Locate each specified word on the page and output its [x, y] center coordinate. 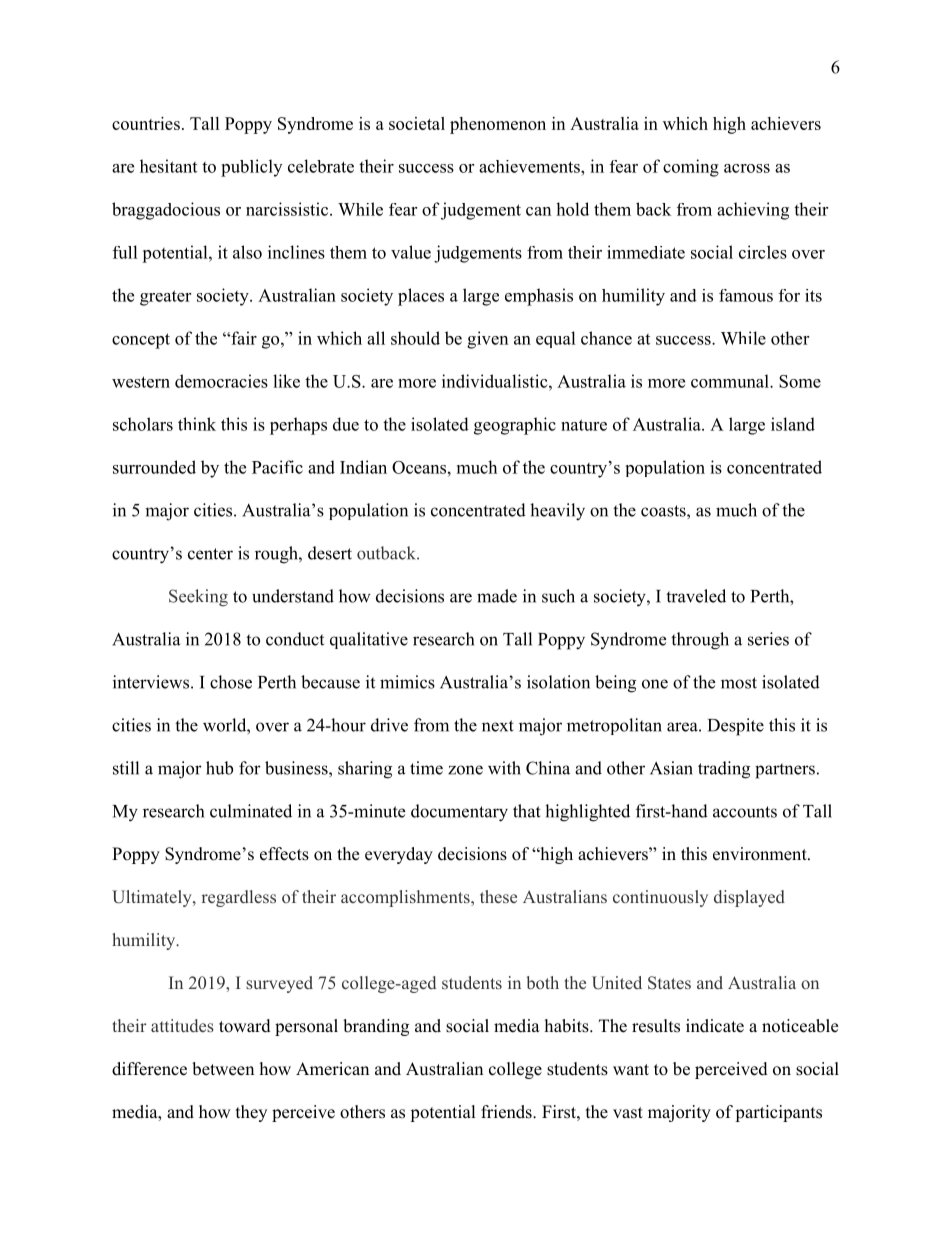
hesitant [168, 166]
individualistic [496, 381]
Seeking [198, 598]
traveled [696, 596]
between [223, 1069]
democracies [221, 381]
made [497, 596]
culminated [251, 811]
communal [731, 381]
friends [507, 1112]
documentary [459, 813]
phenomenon [498, 125]
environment [761, 854]
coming [691, 168]
